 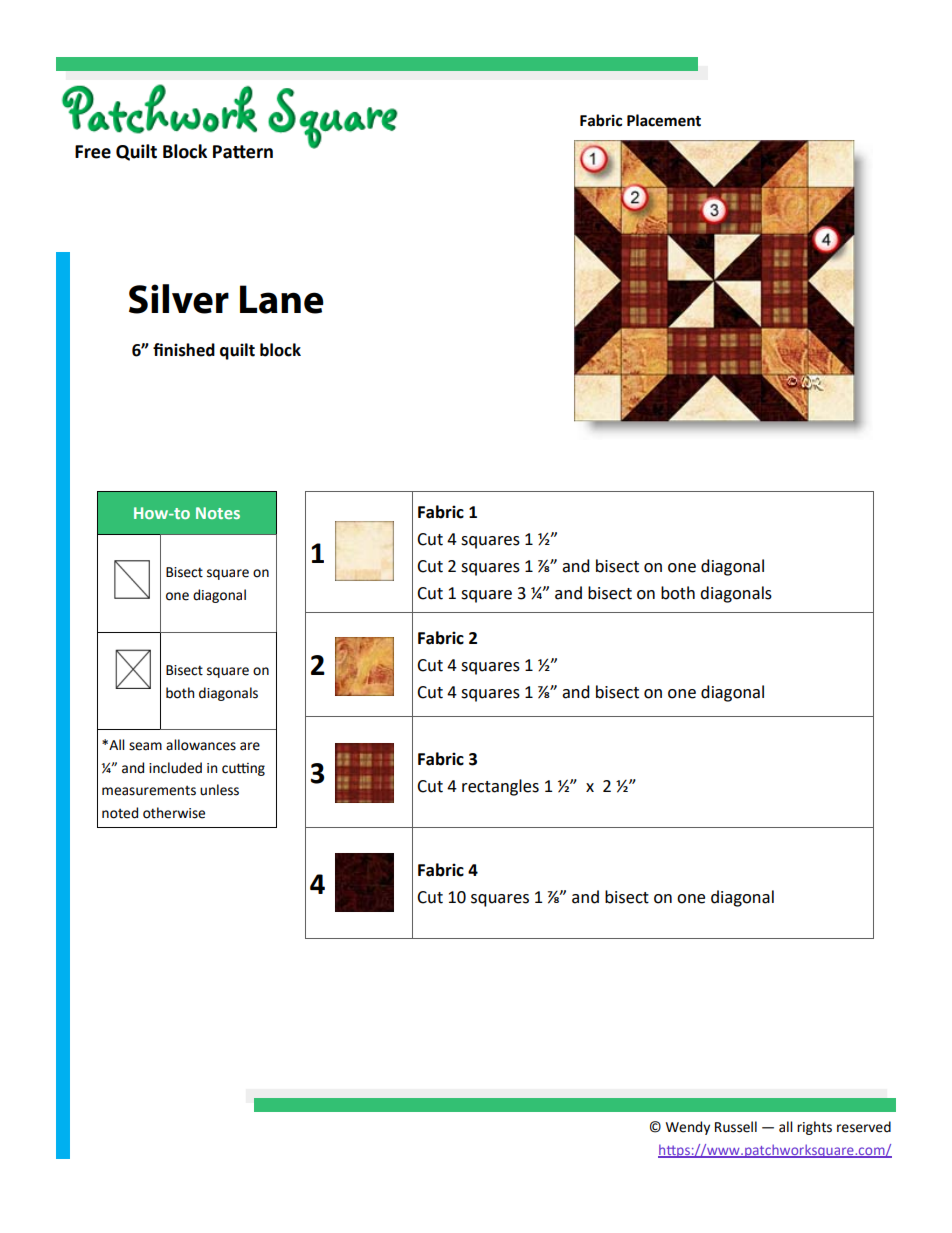 What do you see at coordinates (500, 787) in the image?
I see `rectangles` at bounding box center [500, 787].
